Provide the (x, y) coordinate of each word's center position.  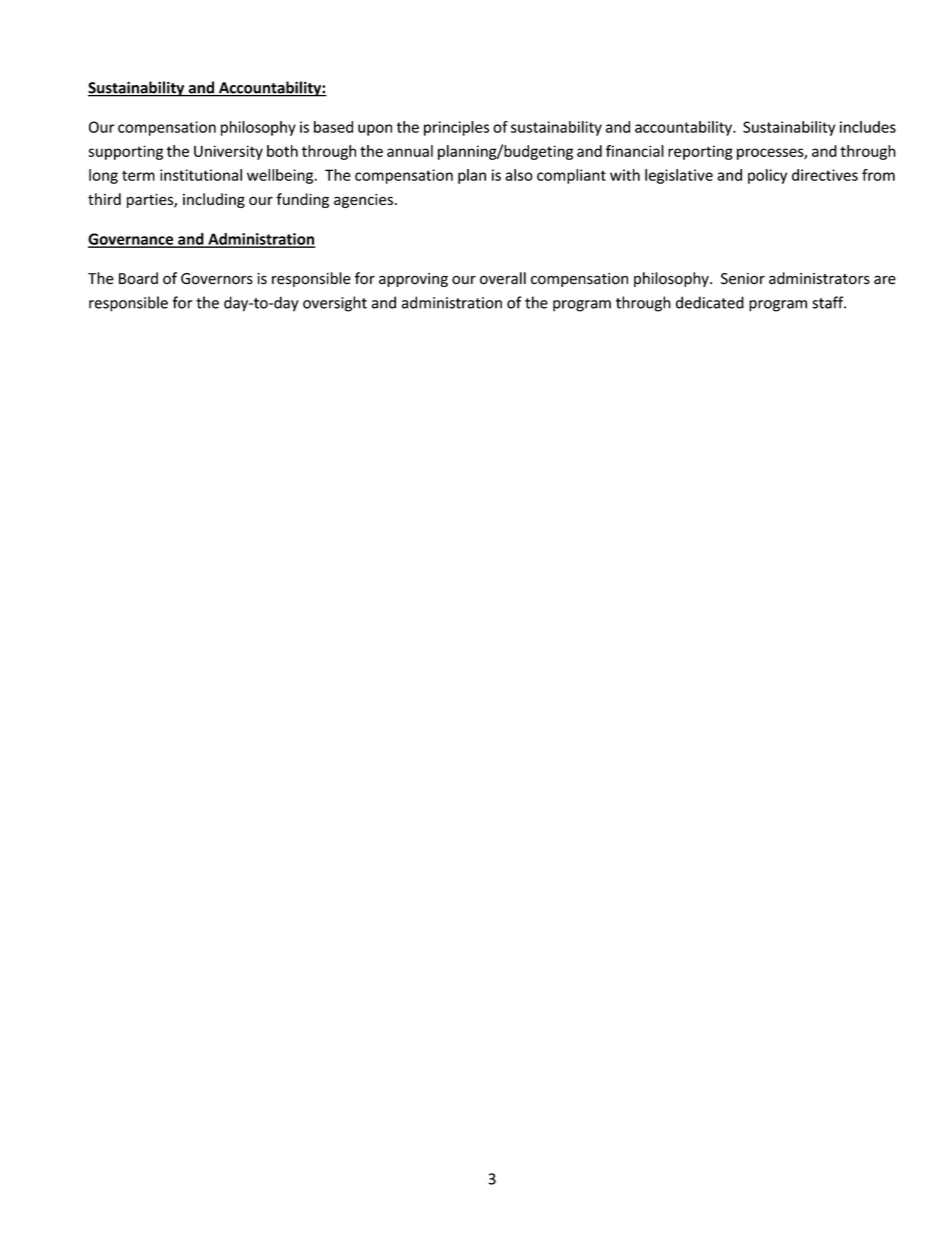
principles (456, 128)
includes (868, 127)
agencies (363, 201)
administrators (819, 278)
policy (767, 176)
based (333, 127)
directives (825, 175)
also (519, 175)
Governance (132, 240)
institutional (201, 175)
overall (503, 278)
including (214, 200)
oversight (335, 304)
